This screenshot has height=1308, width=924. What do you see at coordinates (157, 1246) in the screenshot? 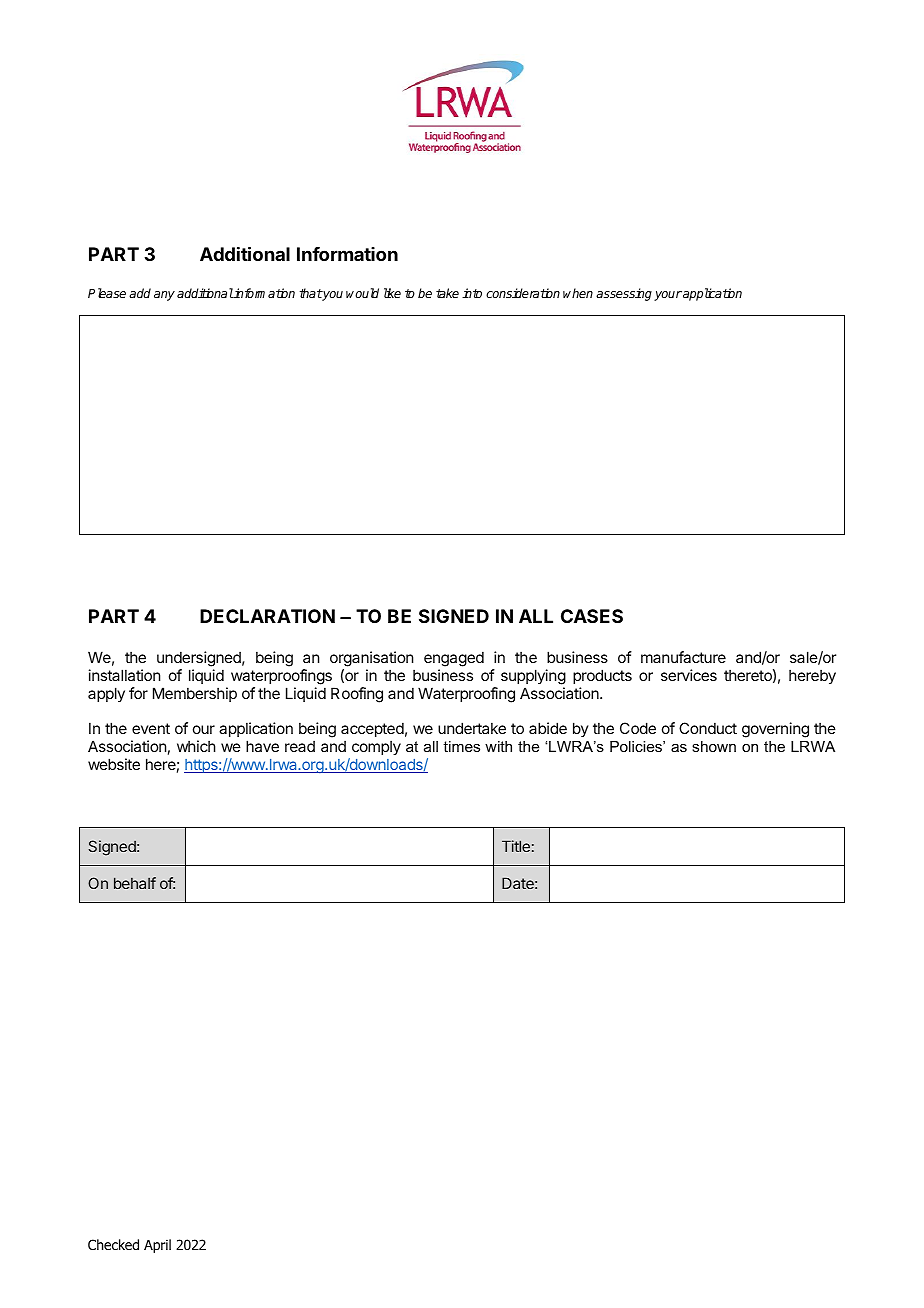
I see `April` at bounding box center [157, 1246].
